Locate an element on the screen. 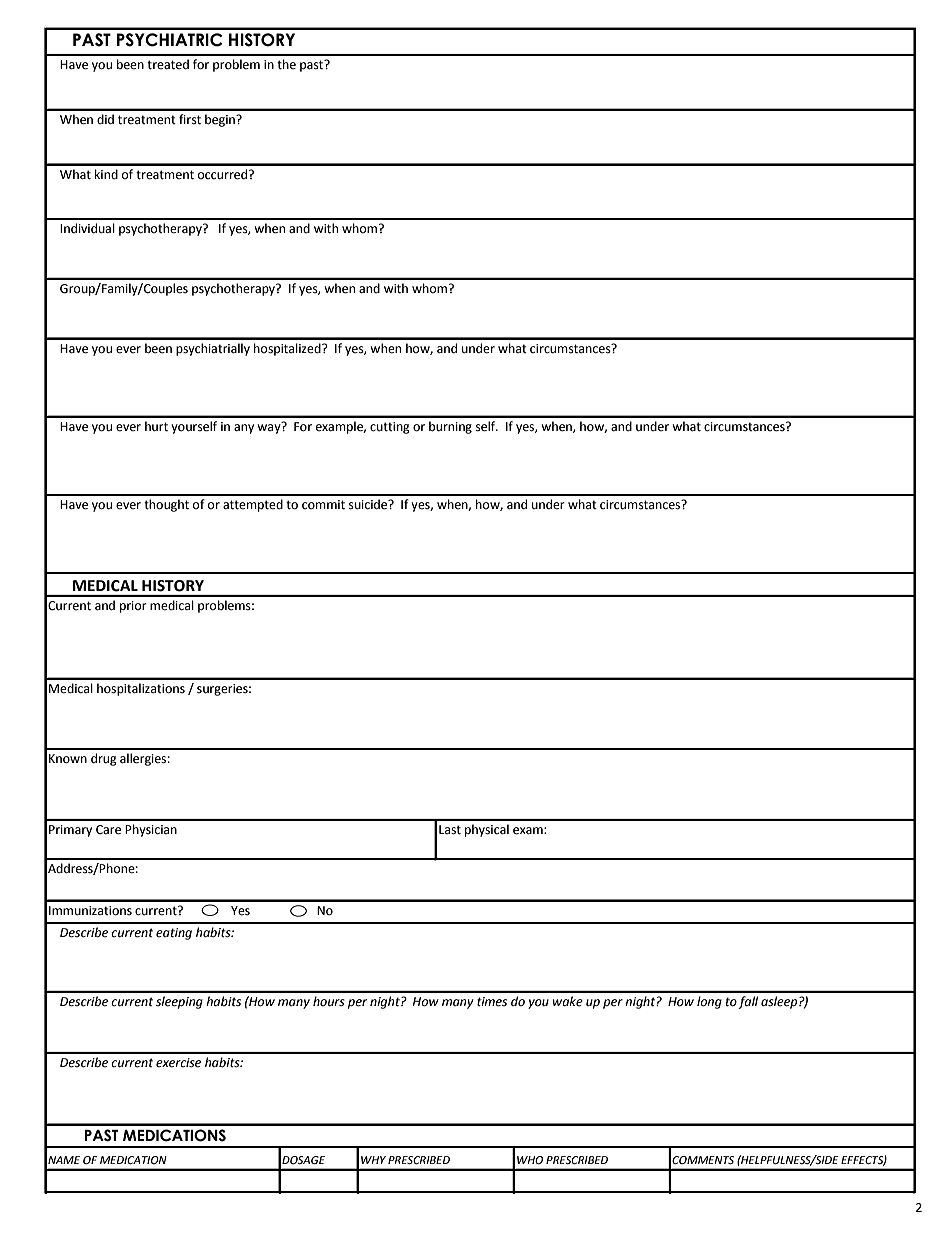 The image size is (952, 1233). suicide is located at coordinates (369, 504).
